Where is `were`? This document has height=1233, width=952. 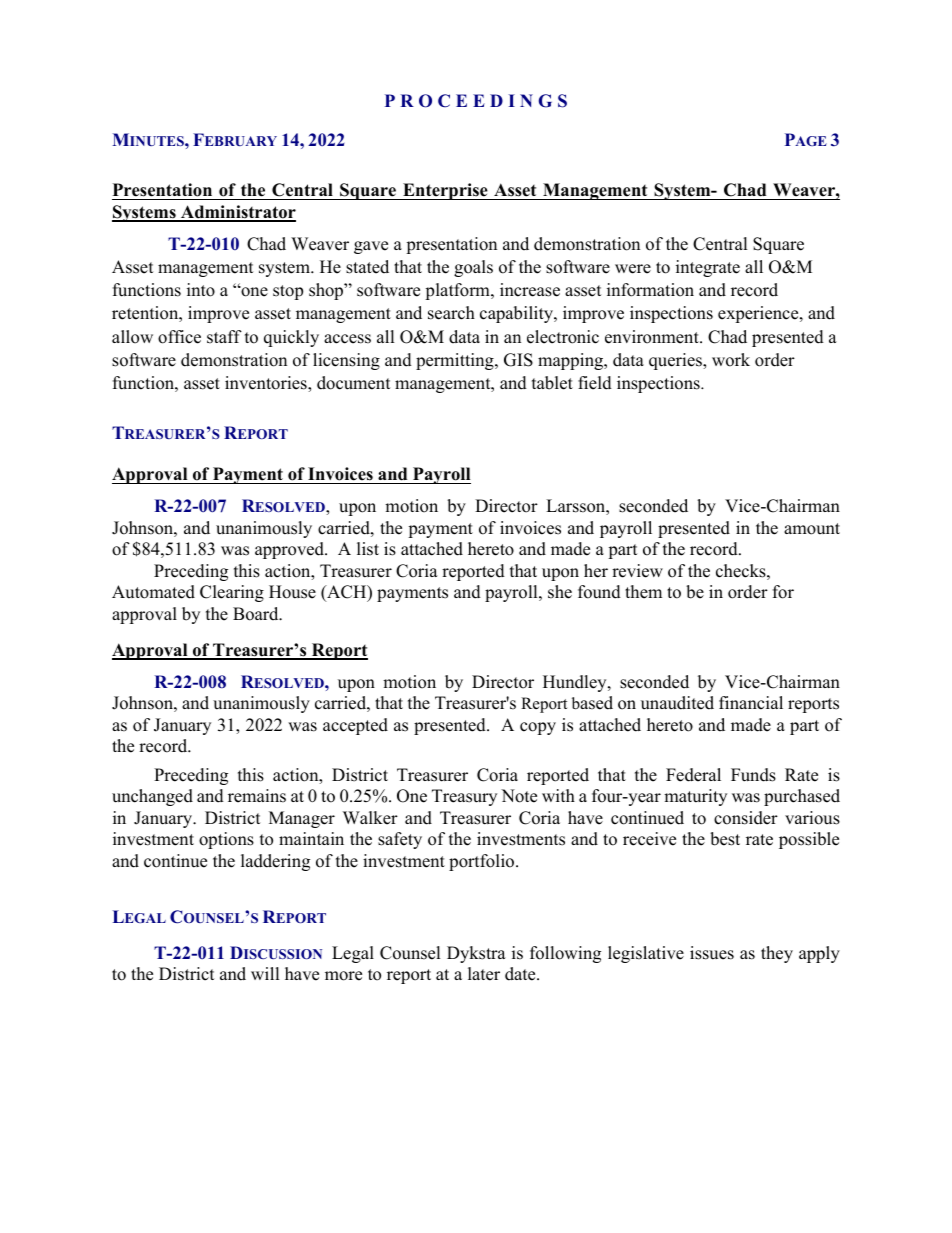 were is located at coordinates (633, 269).
